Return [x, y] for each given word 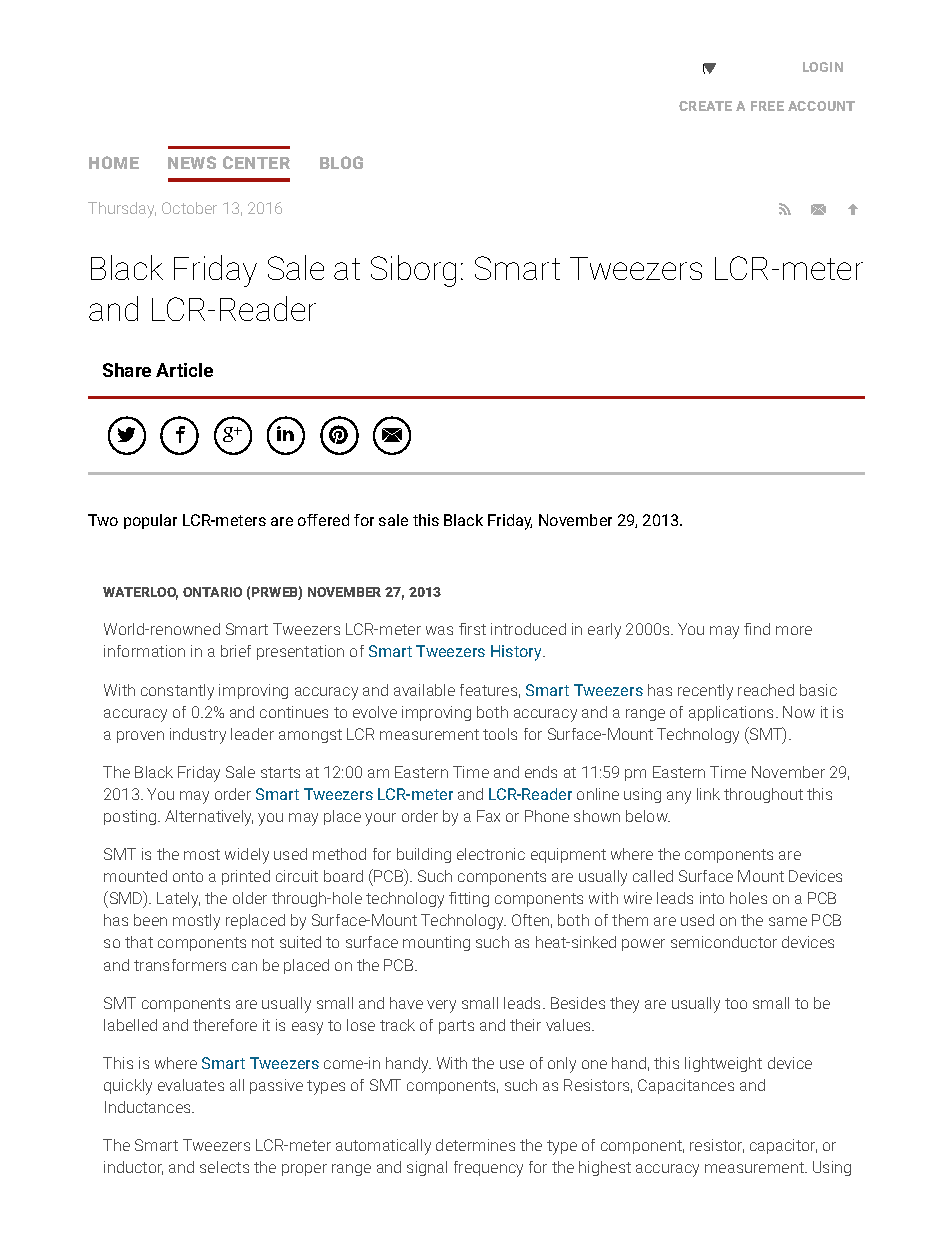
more [794, 630]
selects [224, 1167]
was [439, 630]
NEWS [192, 162]
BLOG [341, 162]
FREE [767, 106]
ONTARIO [212, 592]
